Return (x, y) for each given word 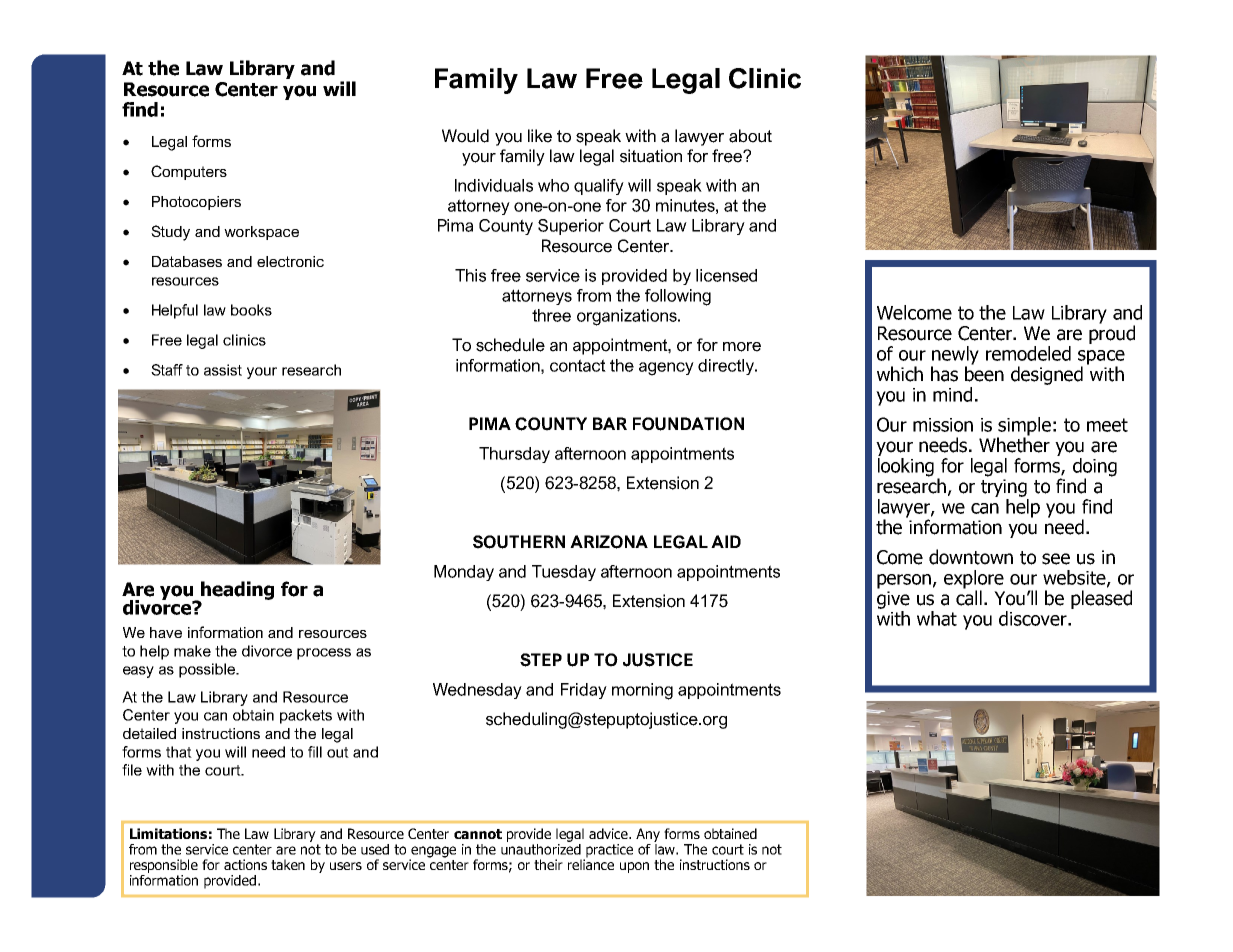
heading (236, 591)
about (750, 136)
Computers (189, 172)
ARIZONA (609, 542)
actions (245, 864)
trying (1004, 488)
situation (651, 156)
